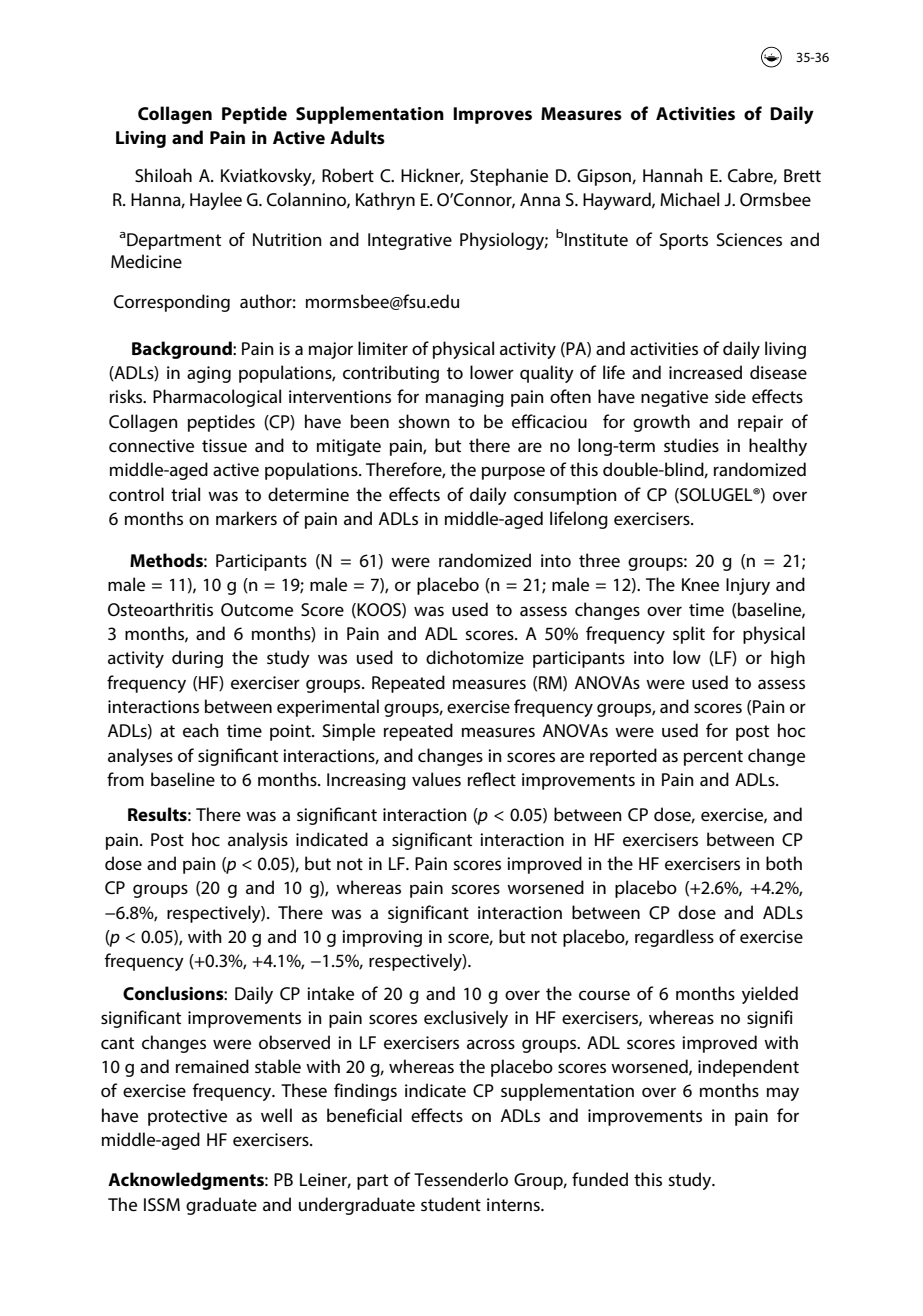 The height and width of the image is (1316, 923). I want to click on shown, so click(424, 421).
